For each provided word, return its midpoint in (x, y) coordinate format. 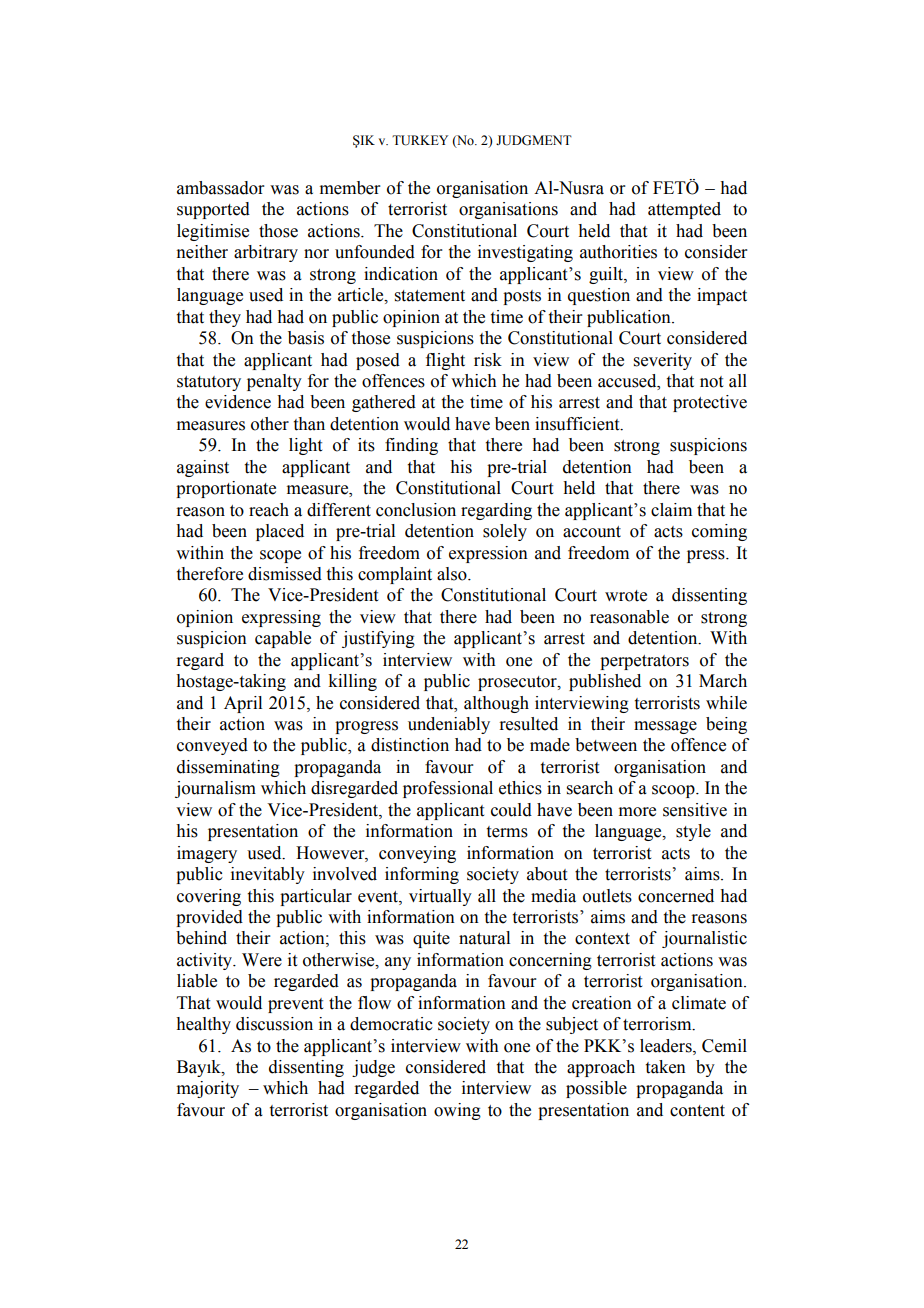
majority (208, 1089)
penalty (274, 382)
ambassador (221, 188)
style (693, 832)
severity (663, 361)
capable (283, 639)
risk (488, 360)
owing (457, 1111)
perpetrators (644, 662)
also (453, 574)
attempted (684, 210)
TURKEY (420, 140)
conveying (417, 854)
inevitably (268, 875)
